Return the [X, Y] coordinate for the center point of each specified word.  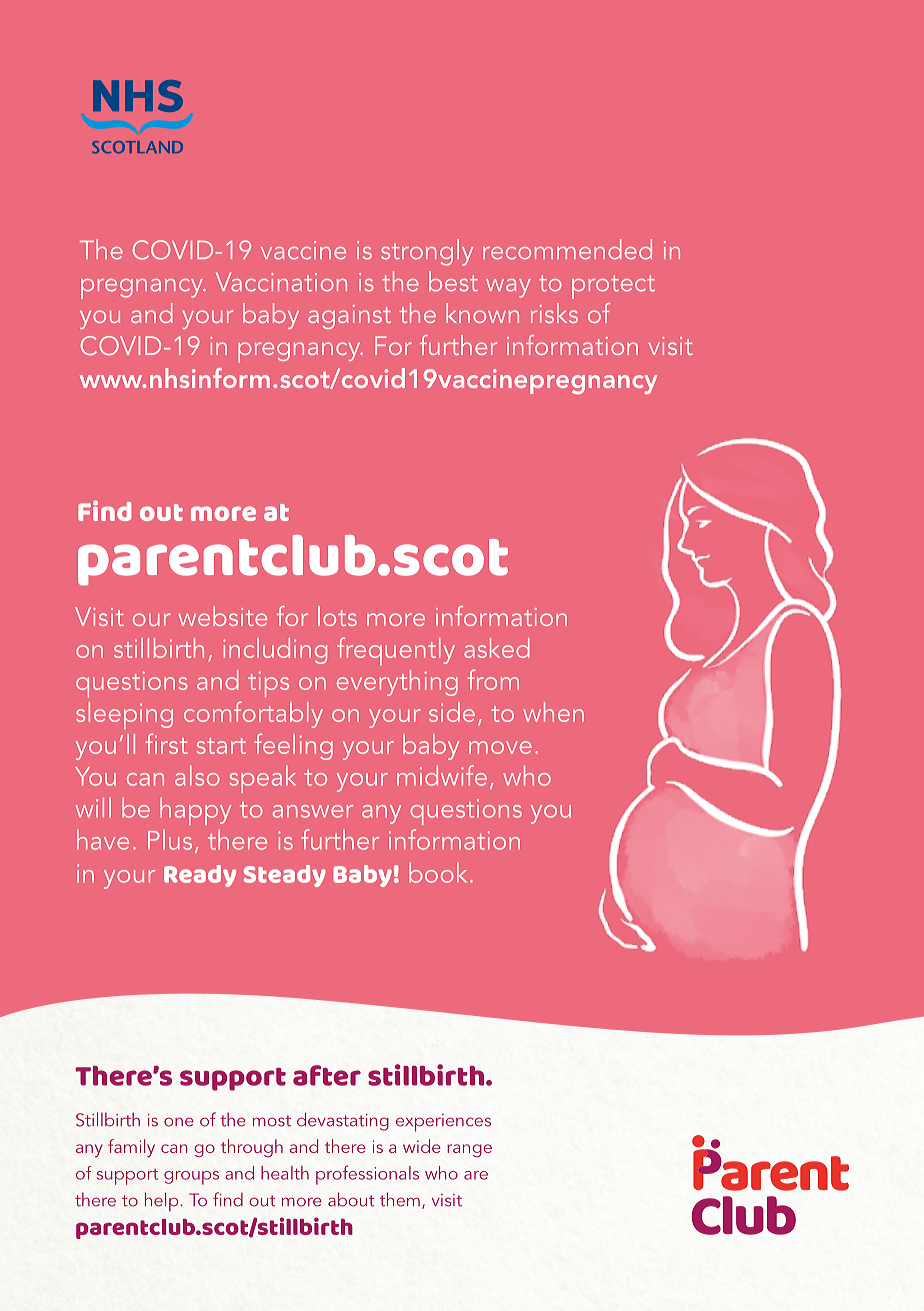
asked [497, 648]
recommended [567, 249]
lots [337, 616]
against [349, 317]
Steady [285, 876]
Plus [170, 840]
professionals [367, 1175]
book [438, 873]
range [469, 1150]
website [222, 616]
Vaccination [281, 282]
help [163, 1201]
